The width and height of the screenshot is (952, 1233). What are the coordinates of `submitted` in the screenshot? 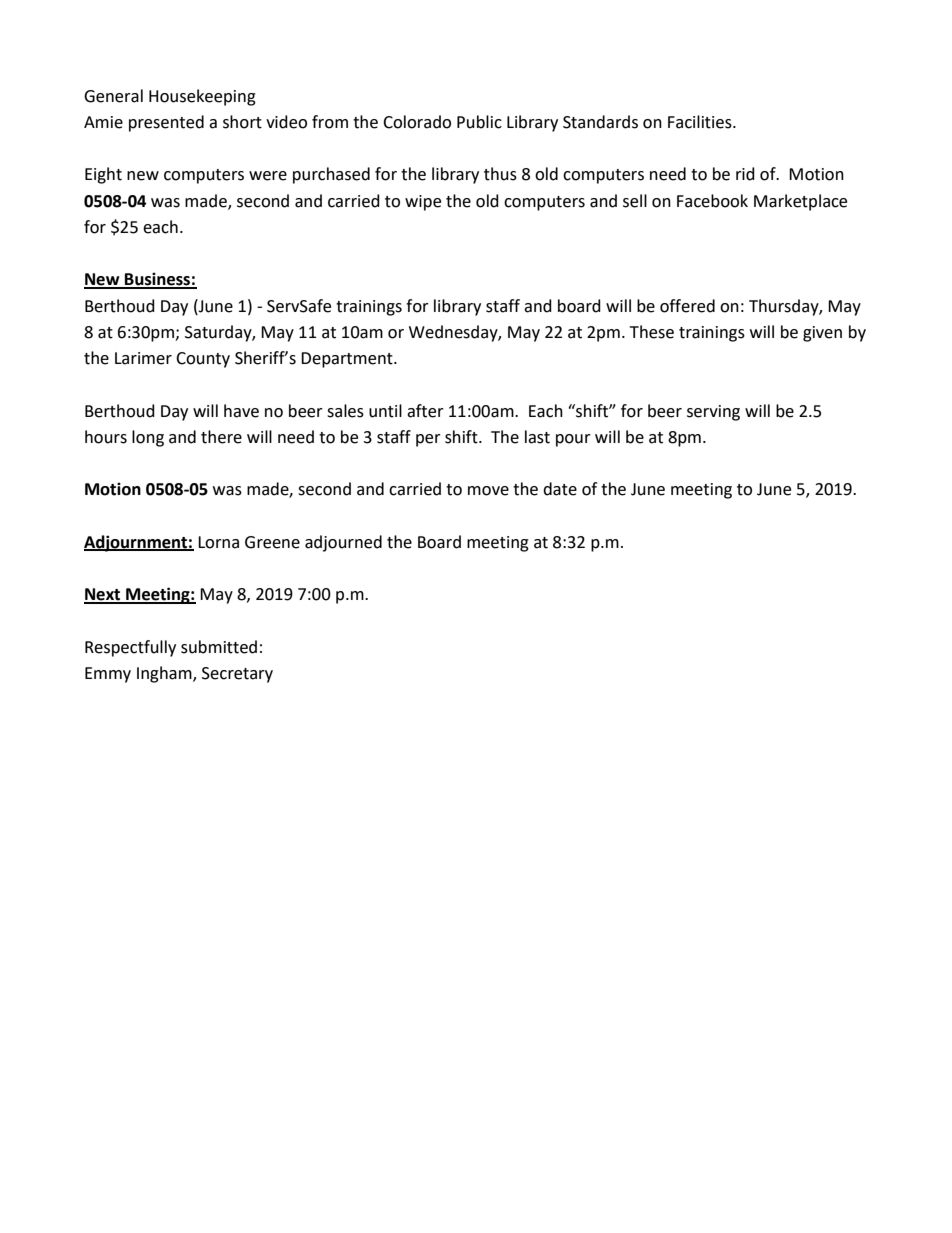 It's located at (219, 647).
